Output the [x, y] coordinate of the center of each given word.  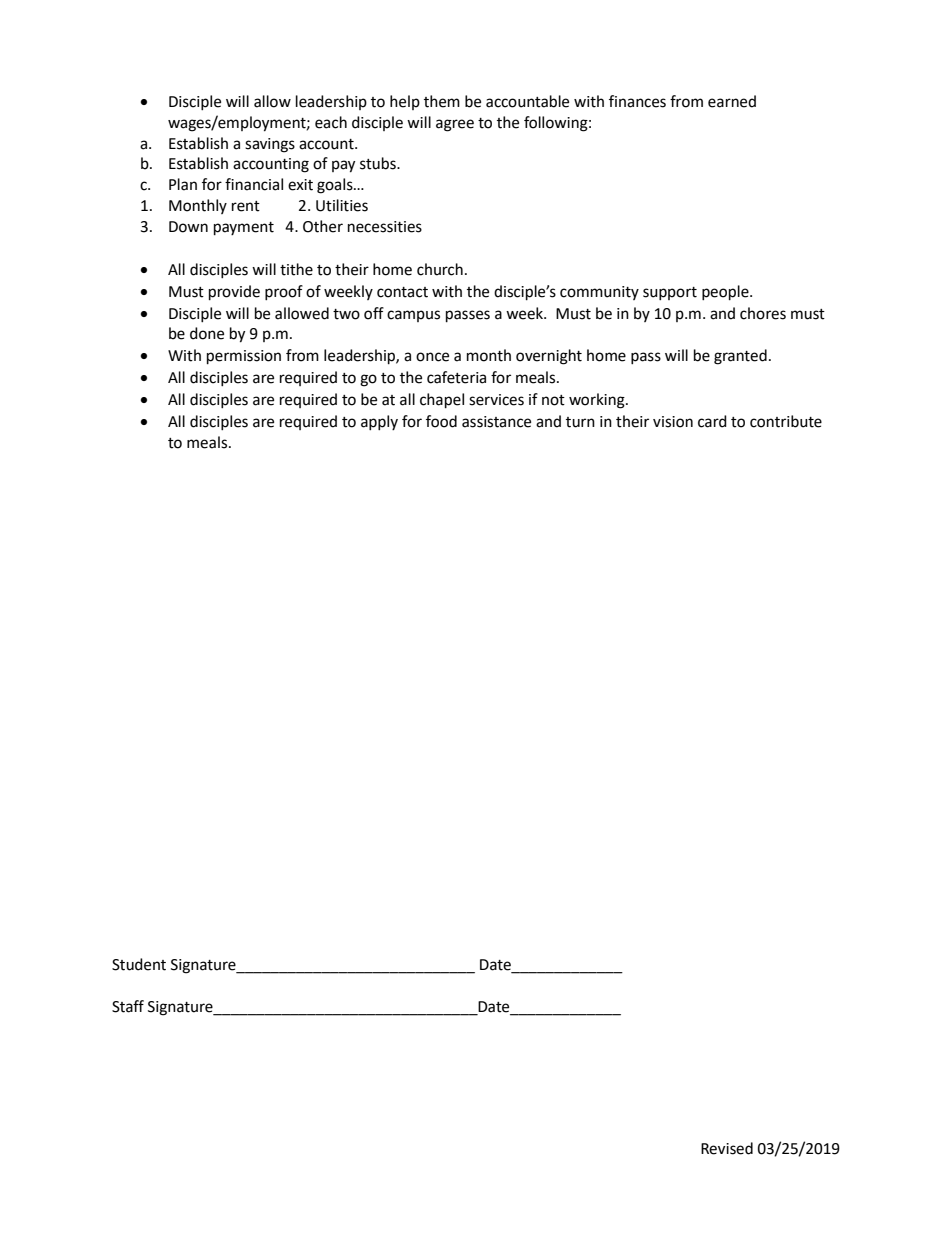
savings [270, 145]
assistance [496, 422]
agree [455, 125]
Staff [128, 1006]
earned [732, 101]
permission [244, 357]
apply [379, 422]
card [712, 421]
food [441, 421]
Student [139, 964]
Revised [727, 1148]
